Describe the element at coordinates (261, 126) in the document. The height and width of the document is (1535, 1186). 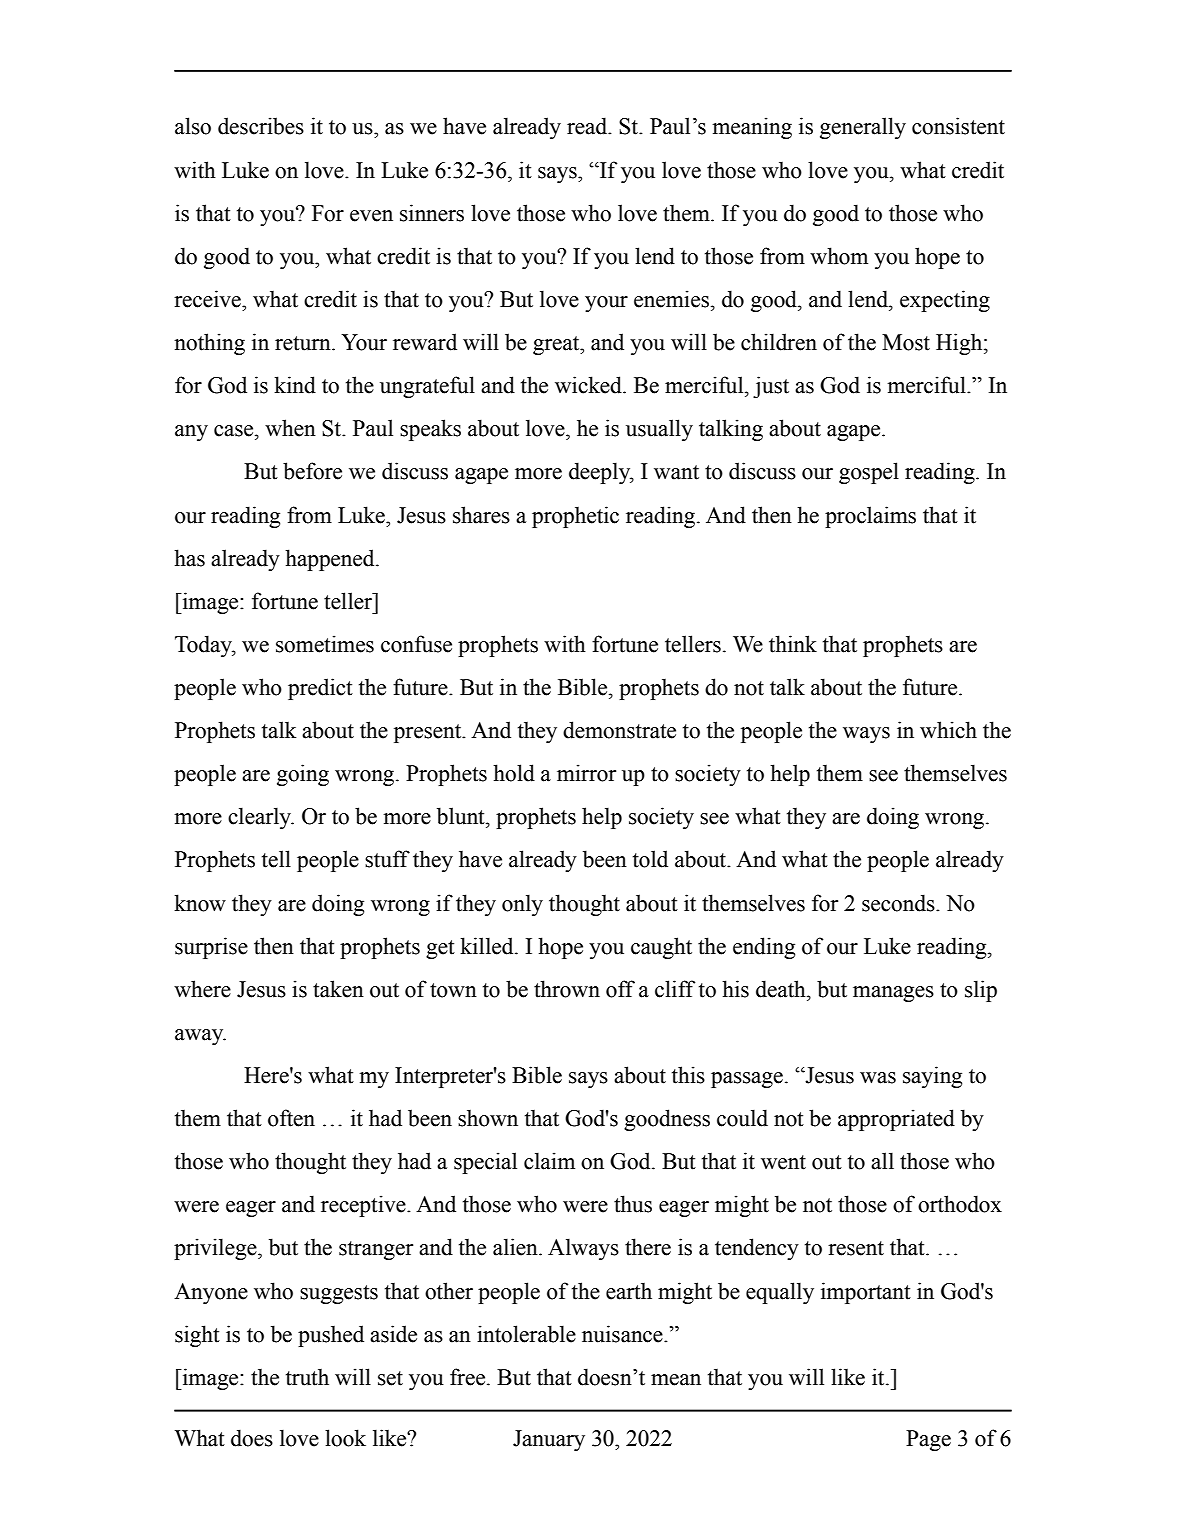
I see `describes` at that location.
